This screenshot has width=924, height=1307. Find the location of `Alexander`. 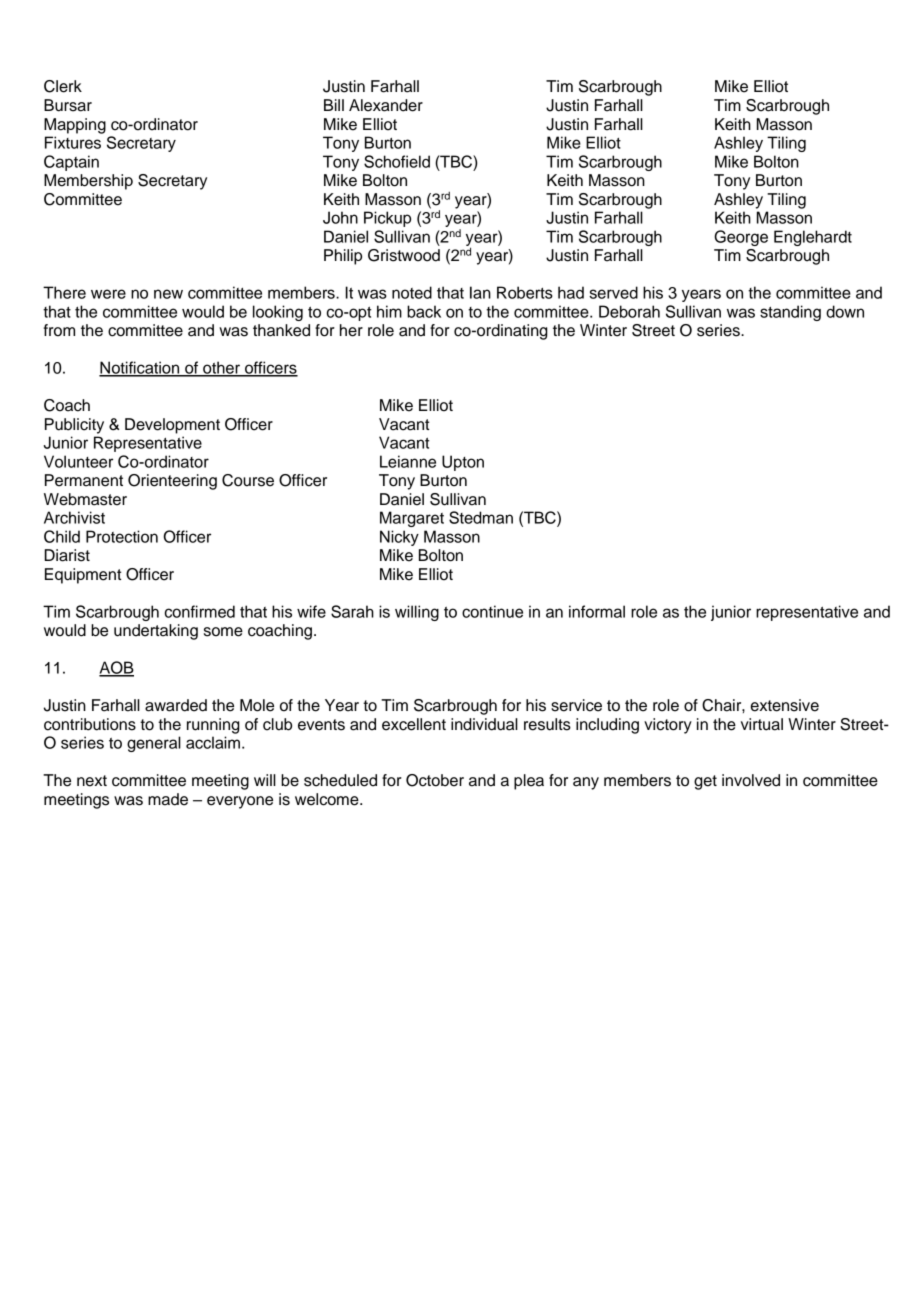

Alexander is located at coordinates (386, 105).
